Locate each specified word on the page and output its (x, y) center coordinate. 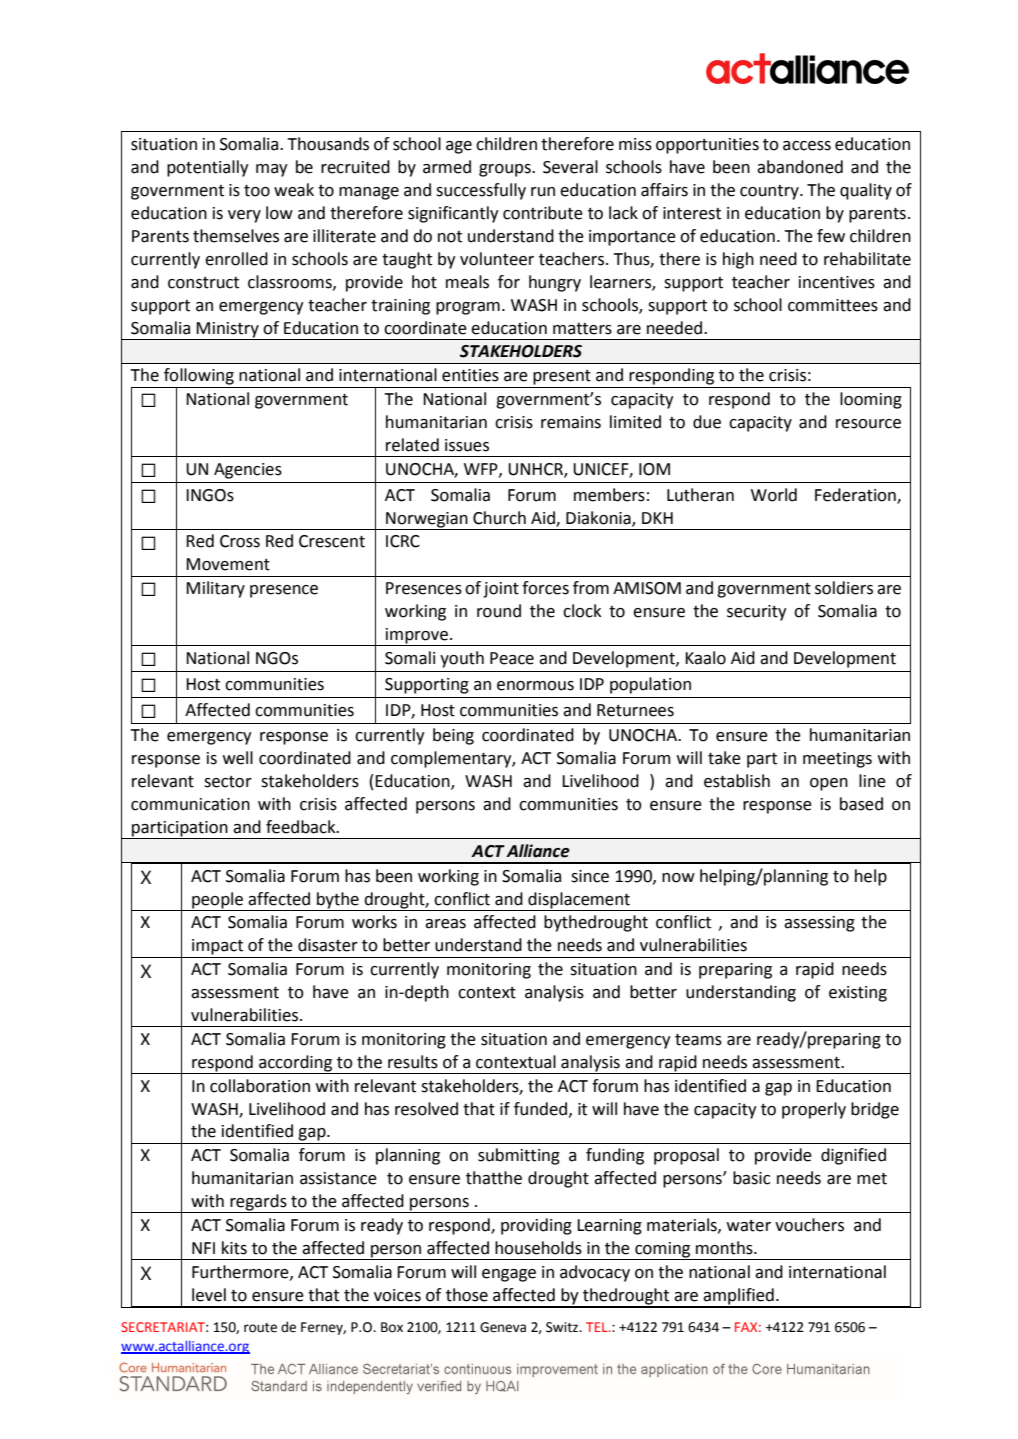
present (562, 377)
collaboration (260, 1086)
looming (871, 400)
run (543, 192)
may (272, 170)
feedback (302, 827)
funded (540, 1109)
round (499, 611)
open (829, 784)
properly (814, 1110)
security (757, 613)
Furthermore (241, 1272)
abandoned (800, 167)
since (590, 876)
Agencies (248, 471)
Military (215, 589)
